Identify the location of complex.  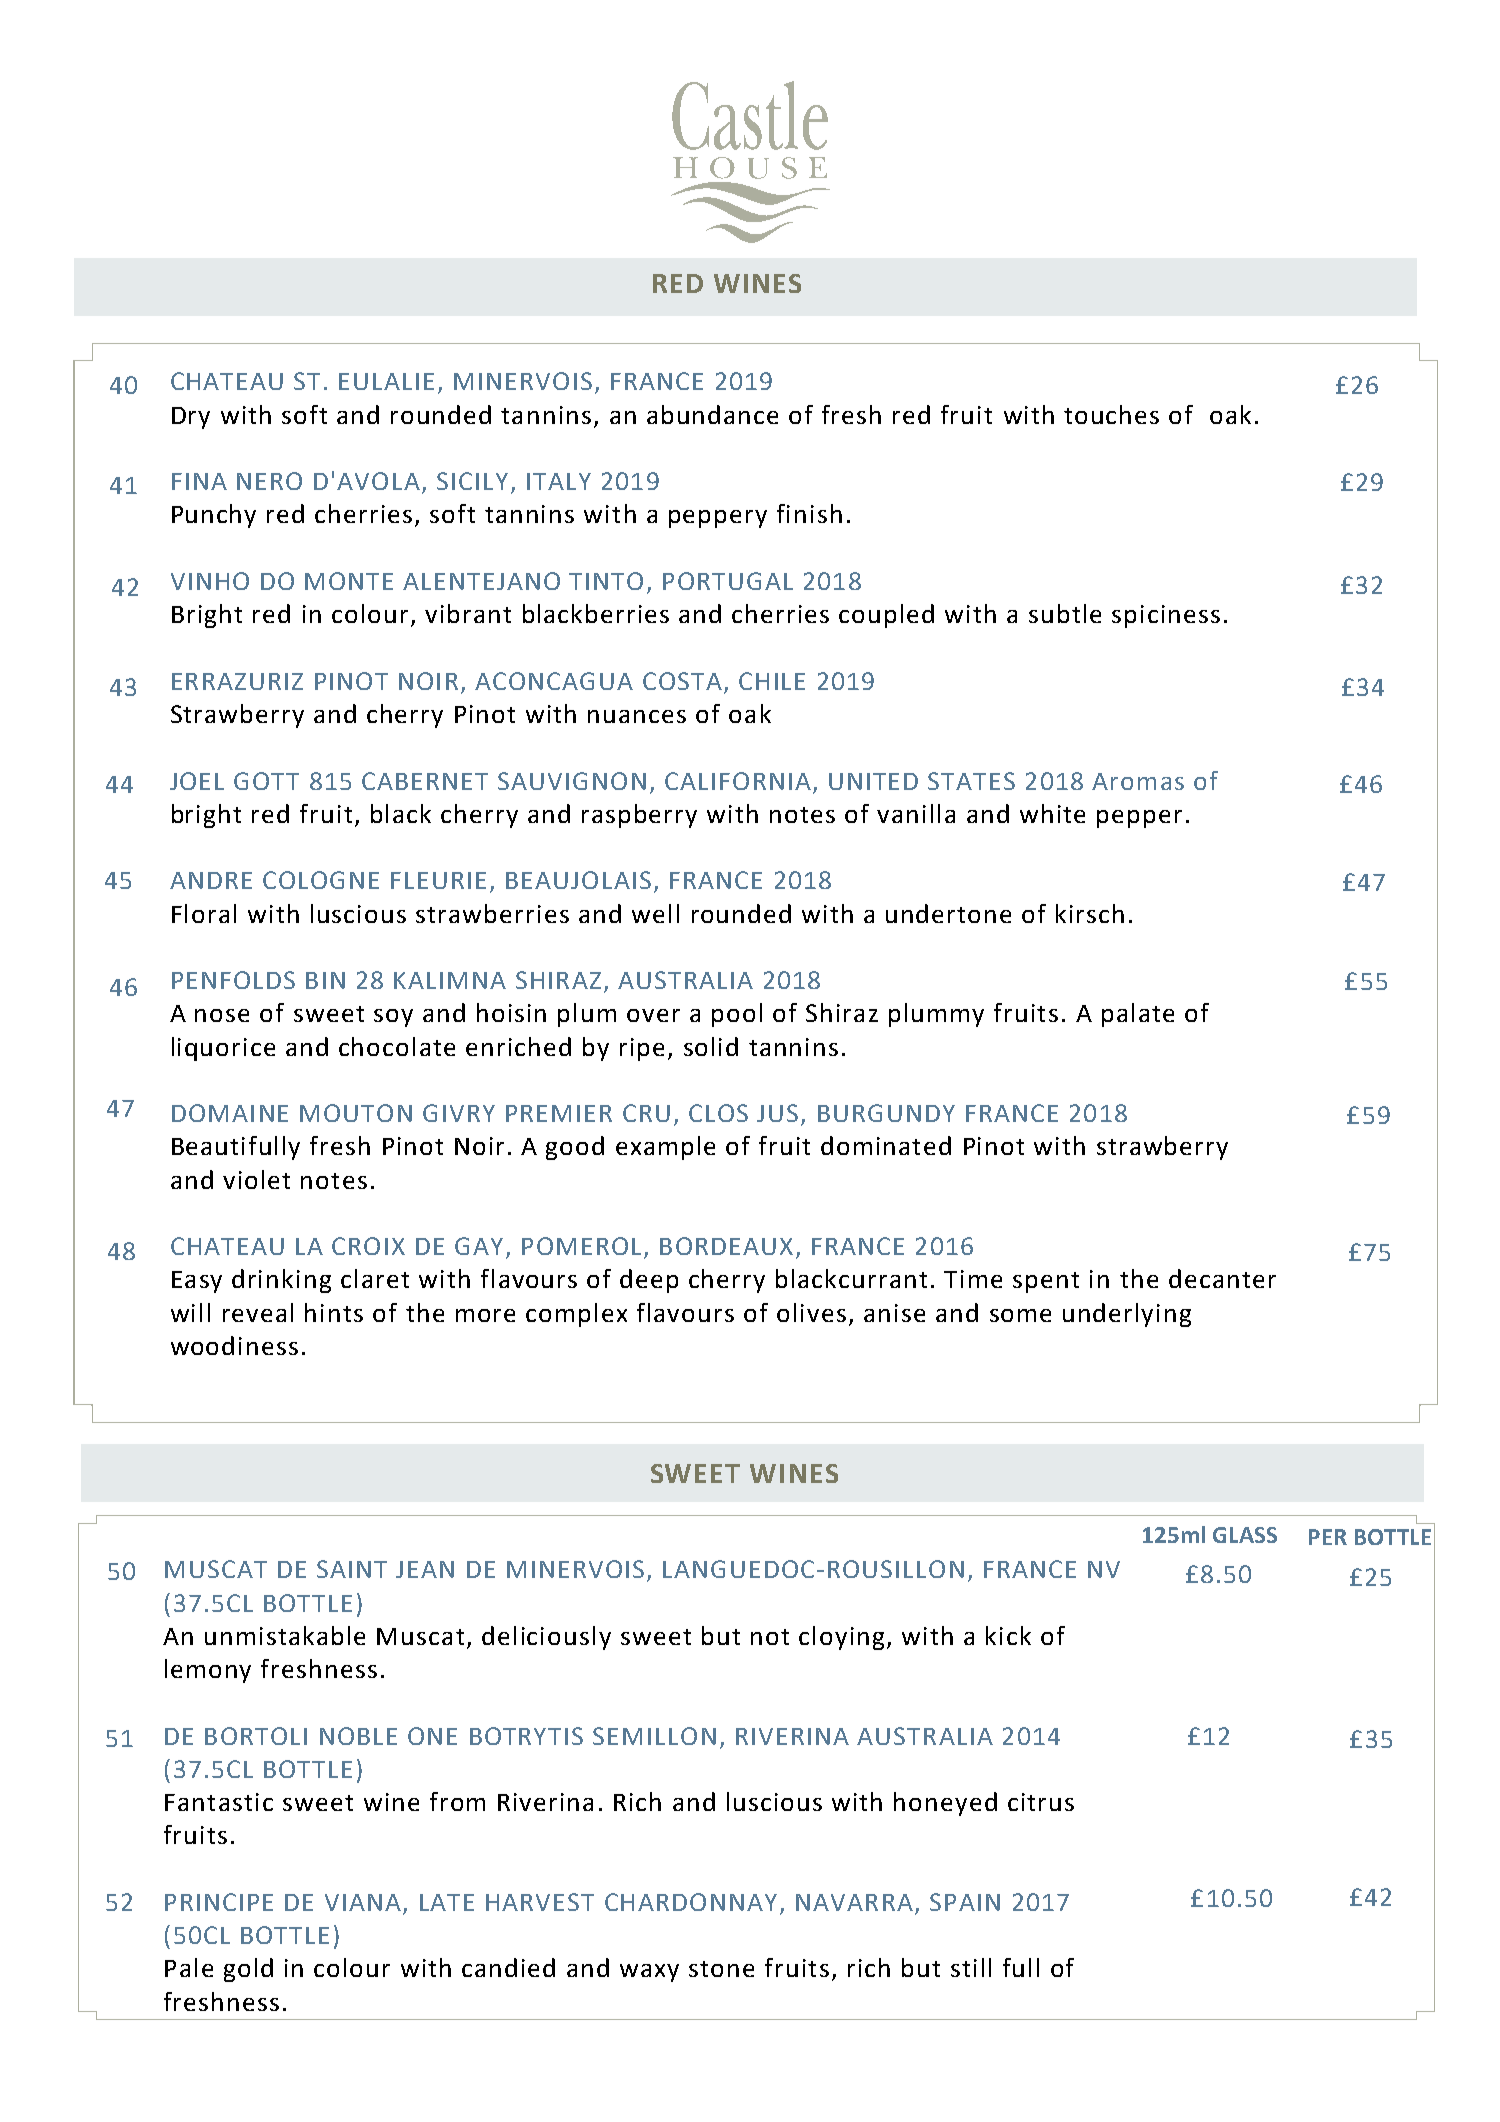
(576, 1315).
